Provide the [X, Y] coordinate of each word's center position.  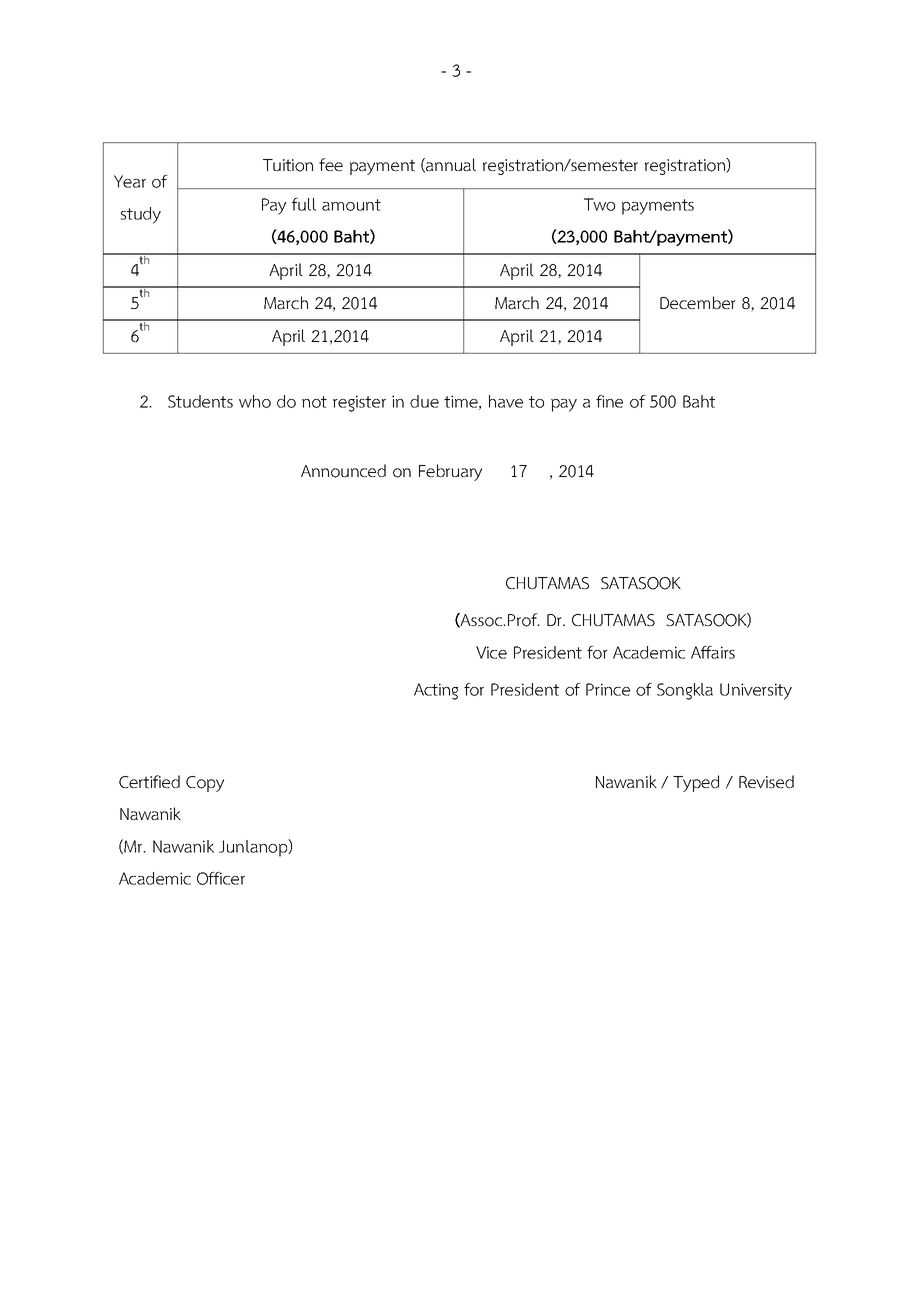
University [756, 691]
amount [351, 205]
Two [599, 204]
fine [609, 401]
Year [130, 181]
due [424, 401]
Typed [696, 783]
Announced [343, 471]
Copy [205, 784]
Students [200, 401]
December [698, 302]
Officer [221, 878]
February [450, 472]
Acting [436, 691]
